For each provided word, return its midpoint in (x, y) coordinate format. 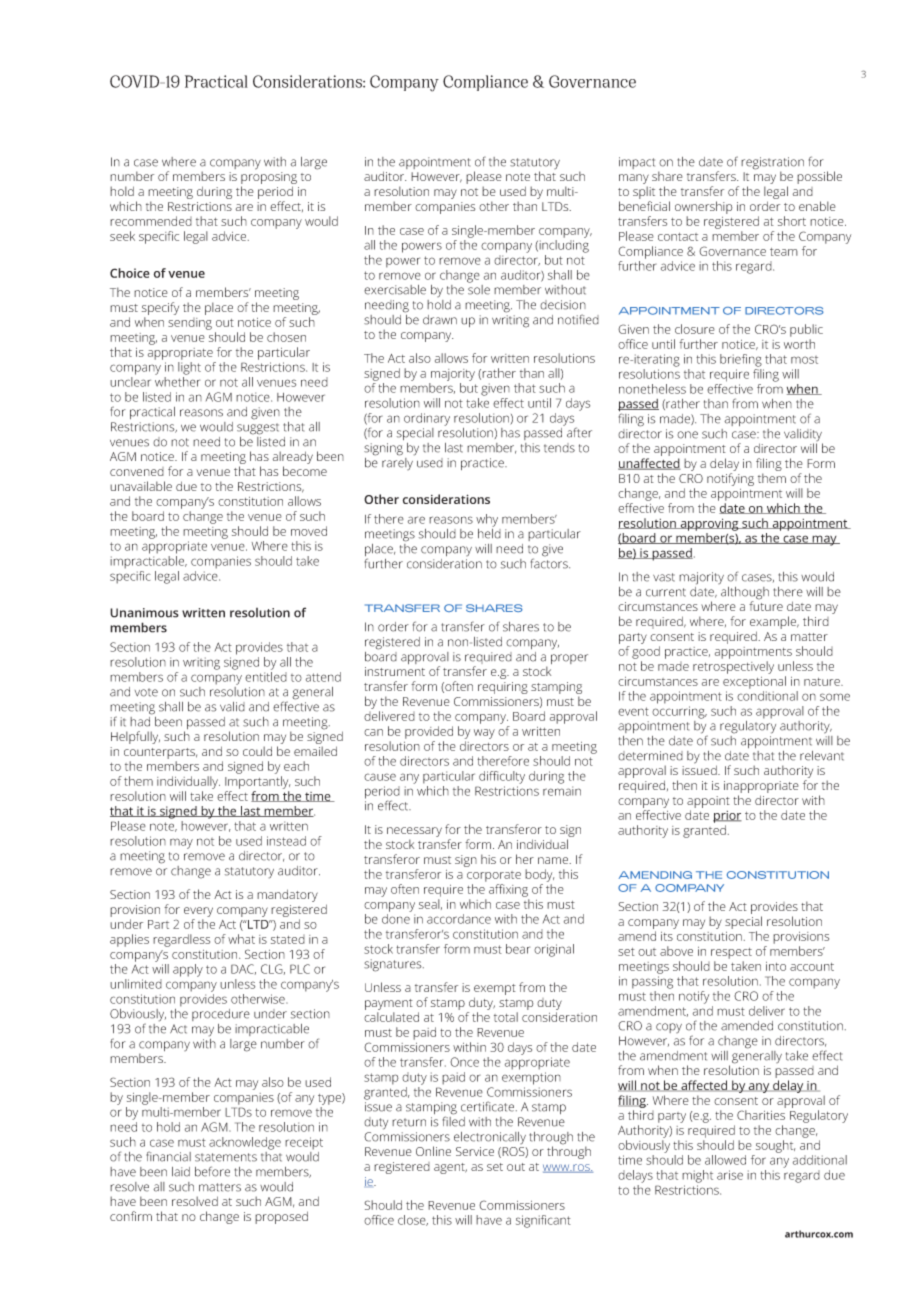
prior (727, 817)
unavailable (141, 486)
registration (772, 164)
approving (709, 524)
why (487, 520)
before (212, 1171)
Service (475, 1151)
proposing (269, 179)
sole (479, 288)
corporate (494, 876)
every (198, 912)
